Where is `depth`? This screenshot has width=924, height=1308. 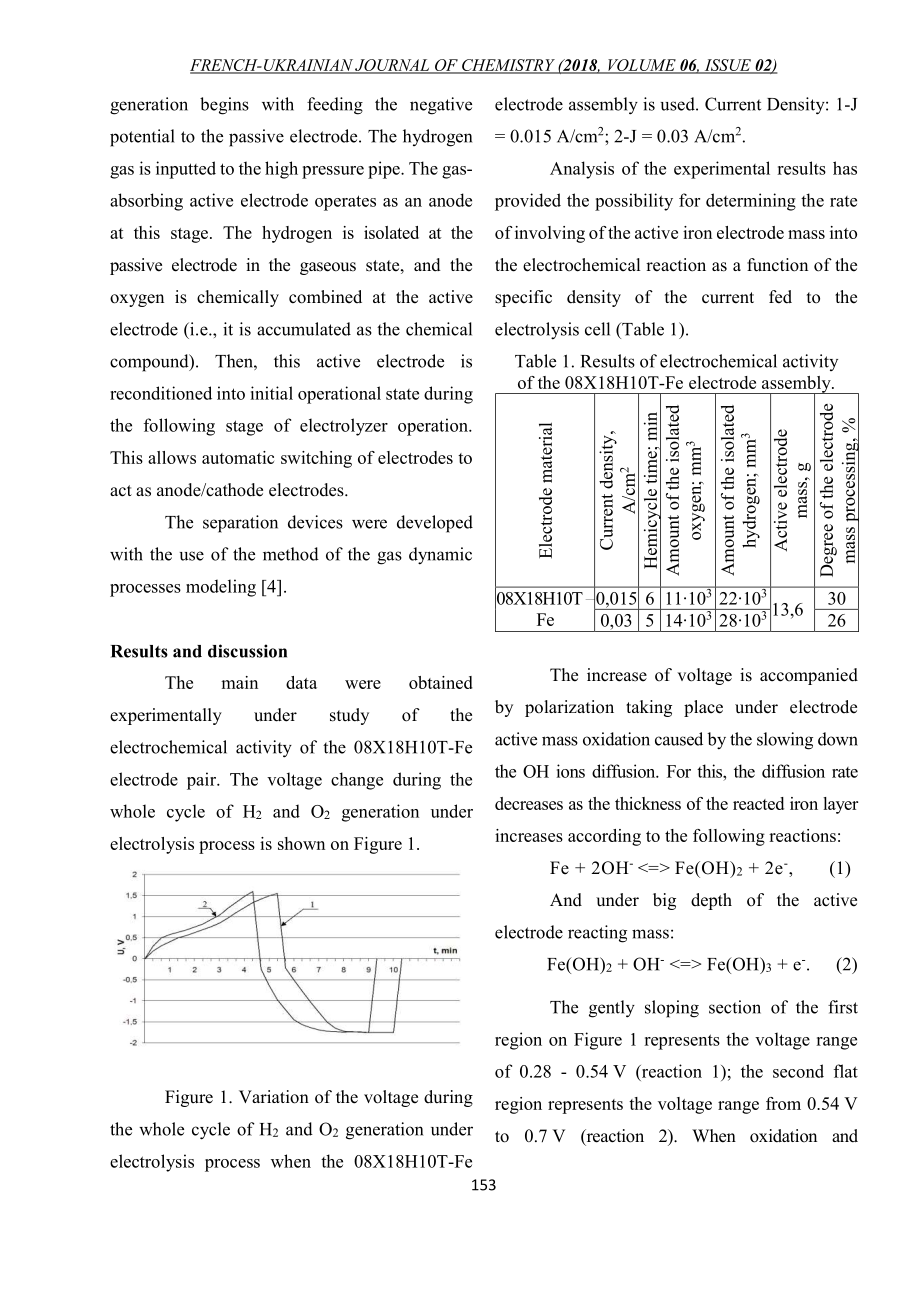
depth is located at coordinates (711, 901).
